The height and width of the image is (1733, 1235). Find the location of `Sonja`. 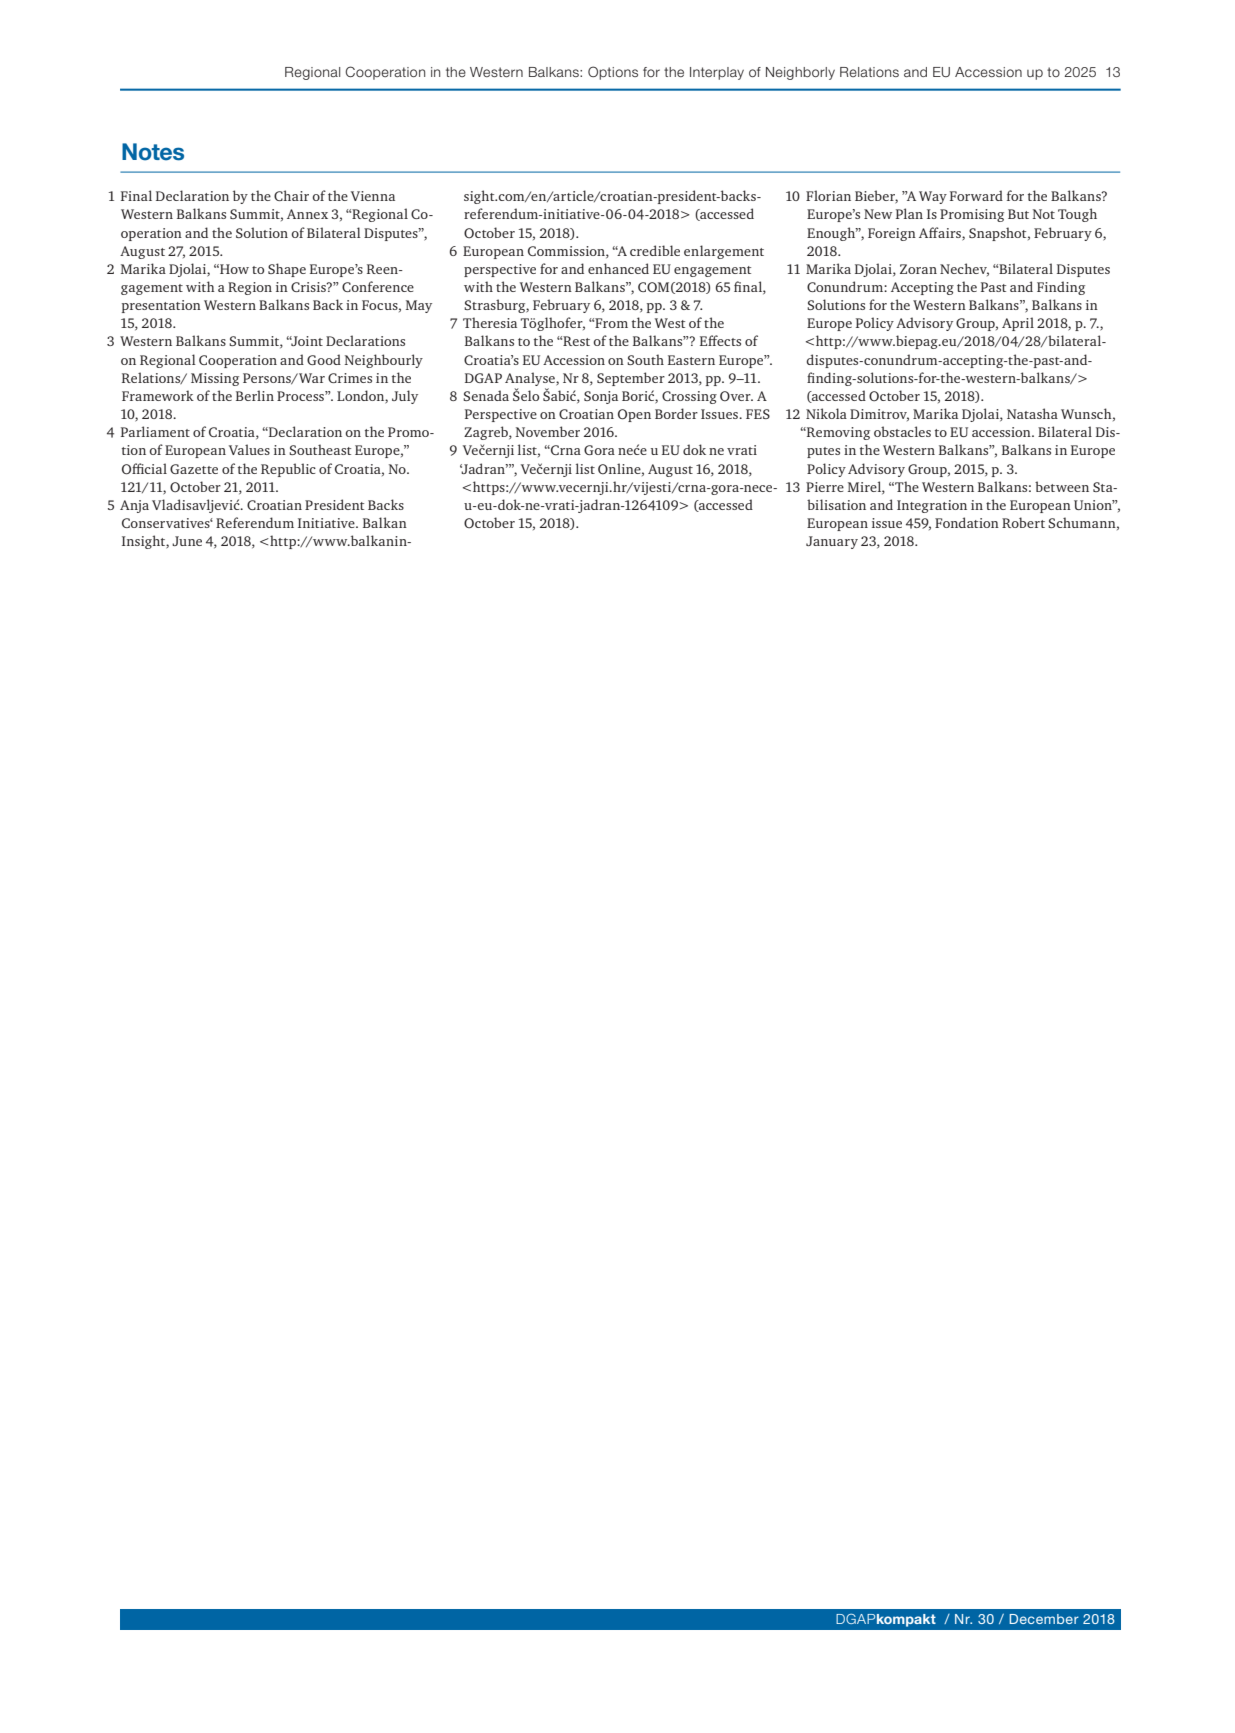

Sonja is located at coordinates (601, 397).
